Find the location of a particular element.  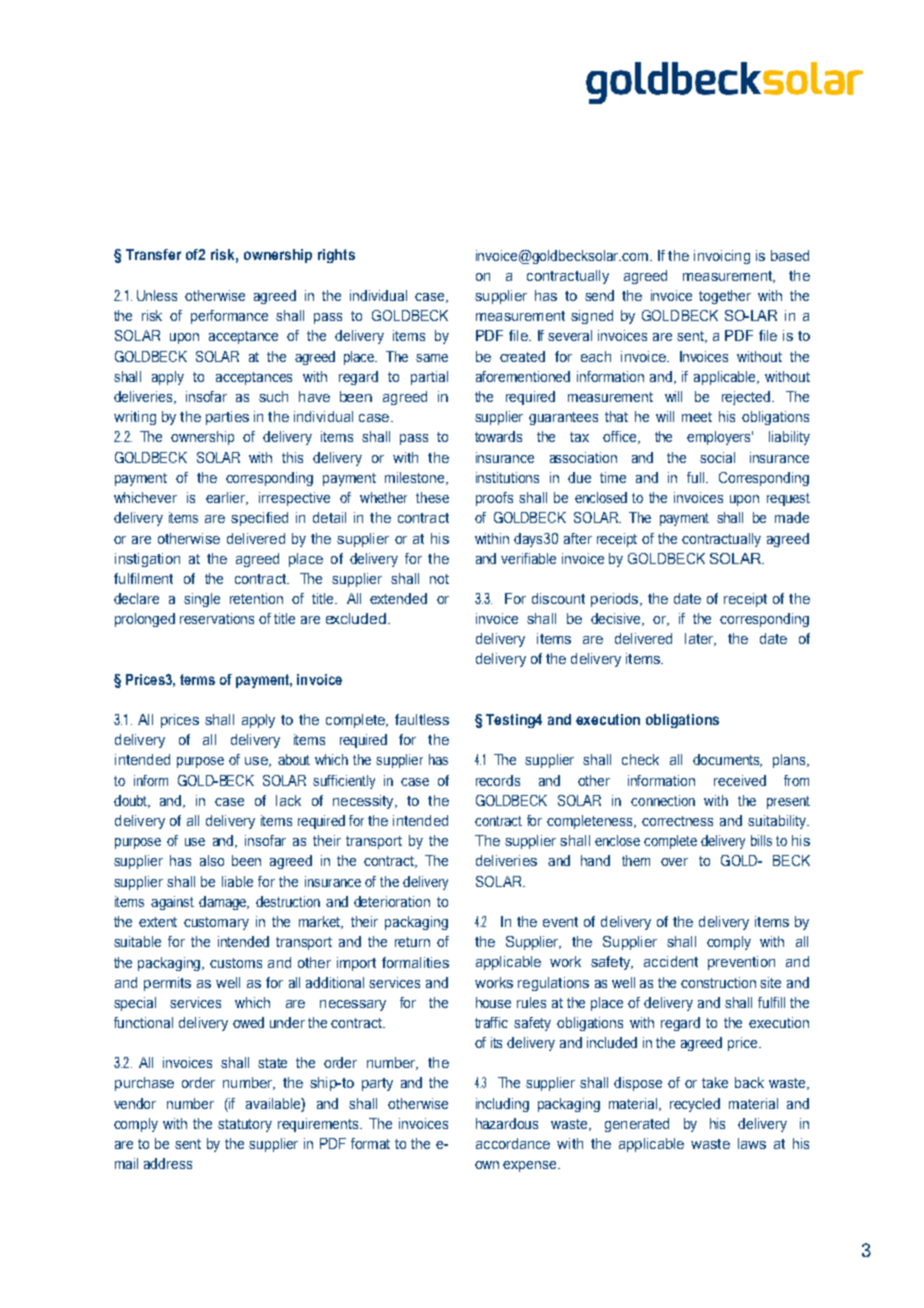

same is located at coordinates (432, 358).
